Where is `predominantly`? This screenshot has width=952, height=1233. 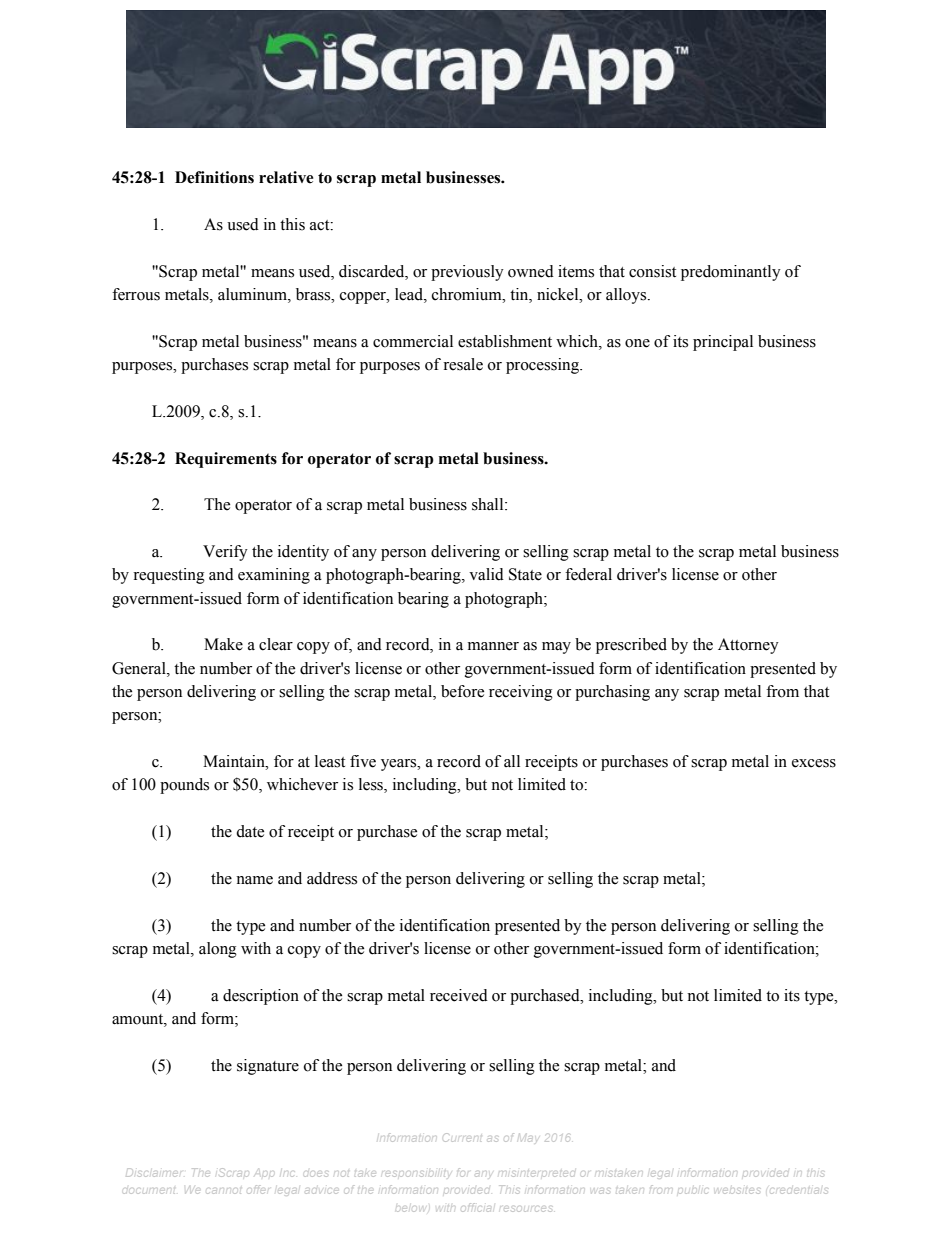
predominantly is located at coordinates (731, 273).
